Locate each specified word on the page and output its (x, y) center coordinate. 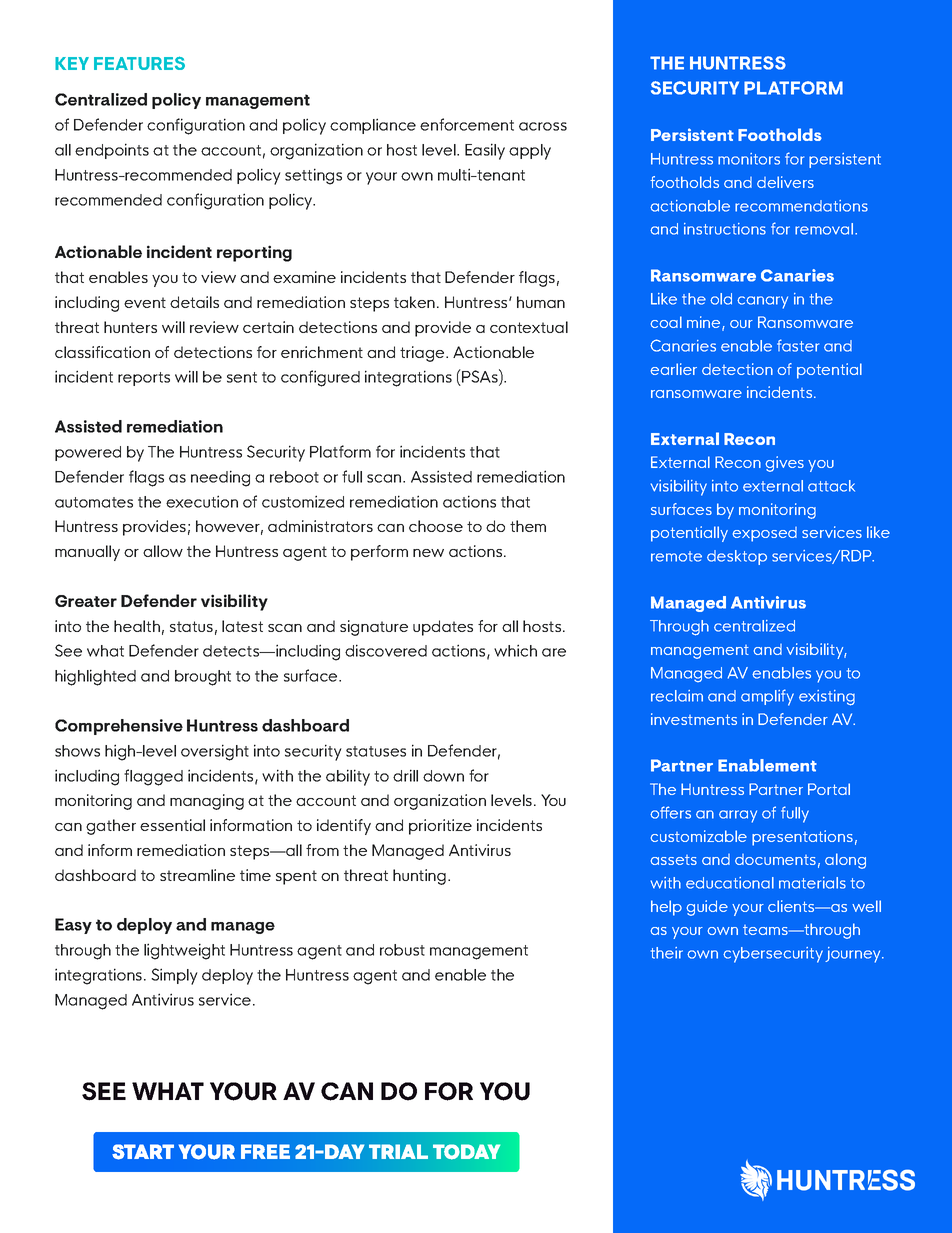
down (443, 776)
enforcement (467, 124)
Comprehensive (119, 727)
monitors (749, 159)
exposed (765, 534)
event (145, 302)
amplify (767, 697)
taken (414, 302)
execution (202, 501)
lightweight (184, 951)
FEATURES (139, 63)
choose (436, 526)
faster (798, 345)
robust (402, 950)
